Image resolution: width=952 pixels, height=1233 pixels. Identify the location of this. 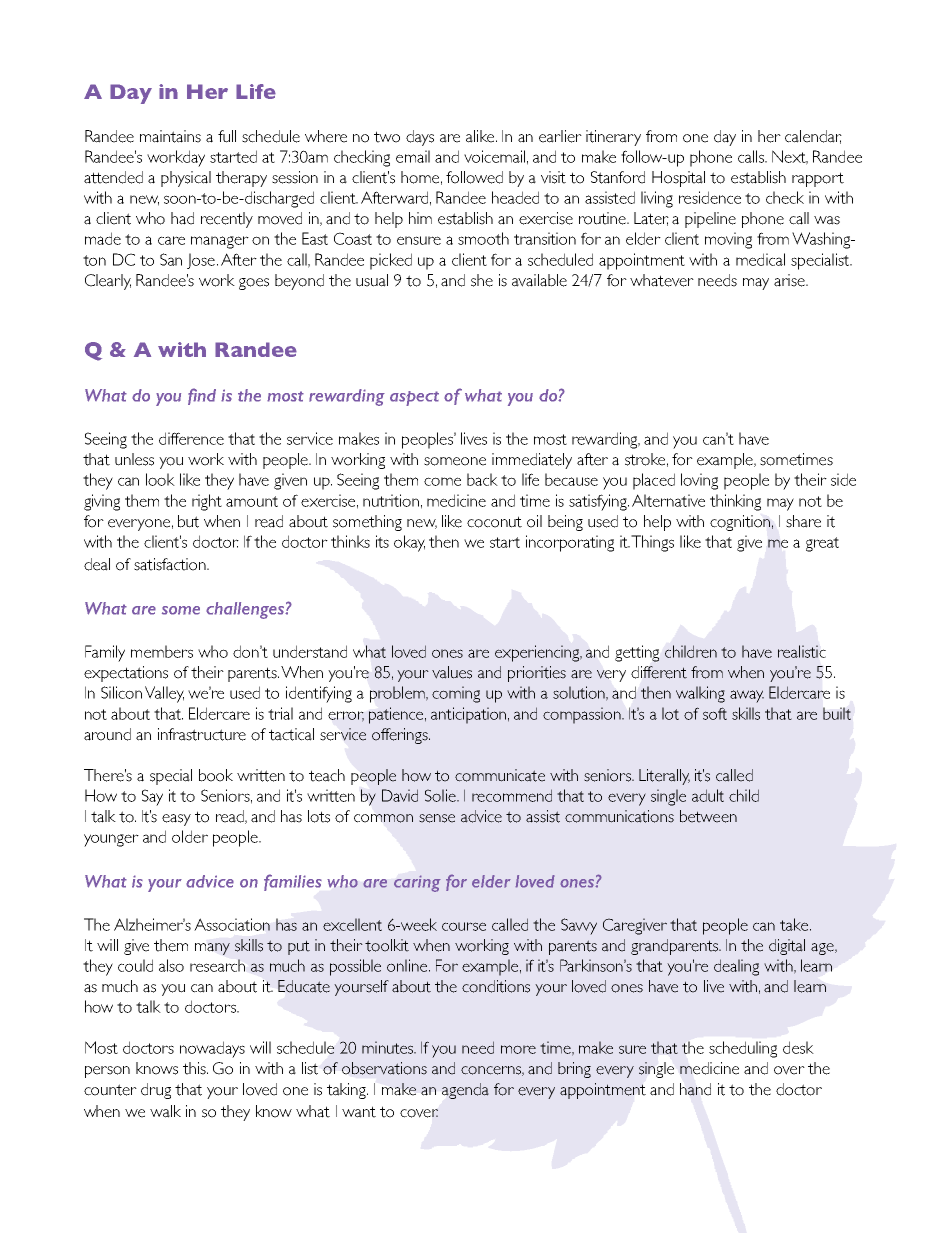
(195, 1068).
